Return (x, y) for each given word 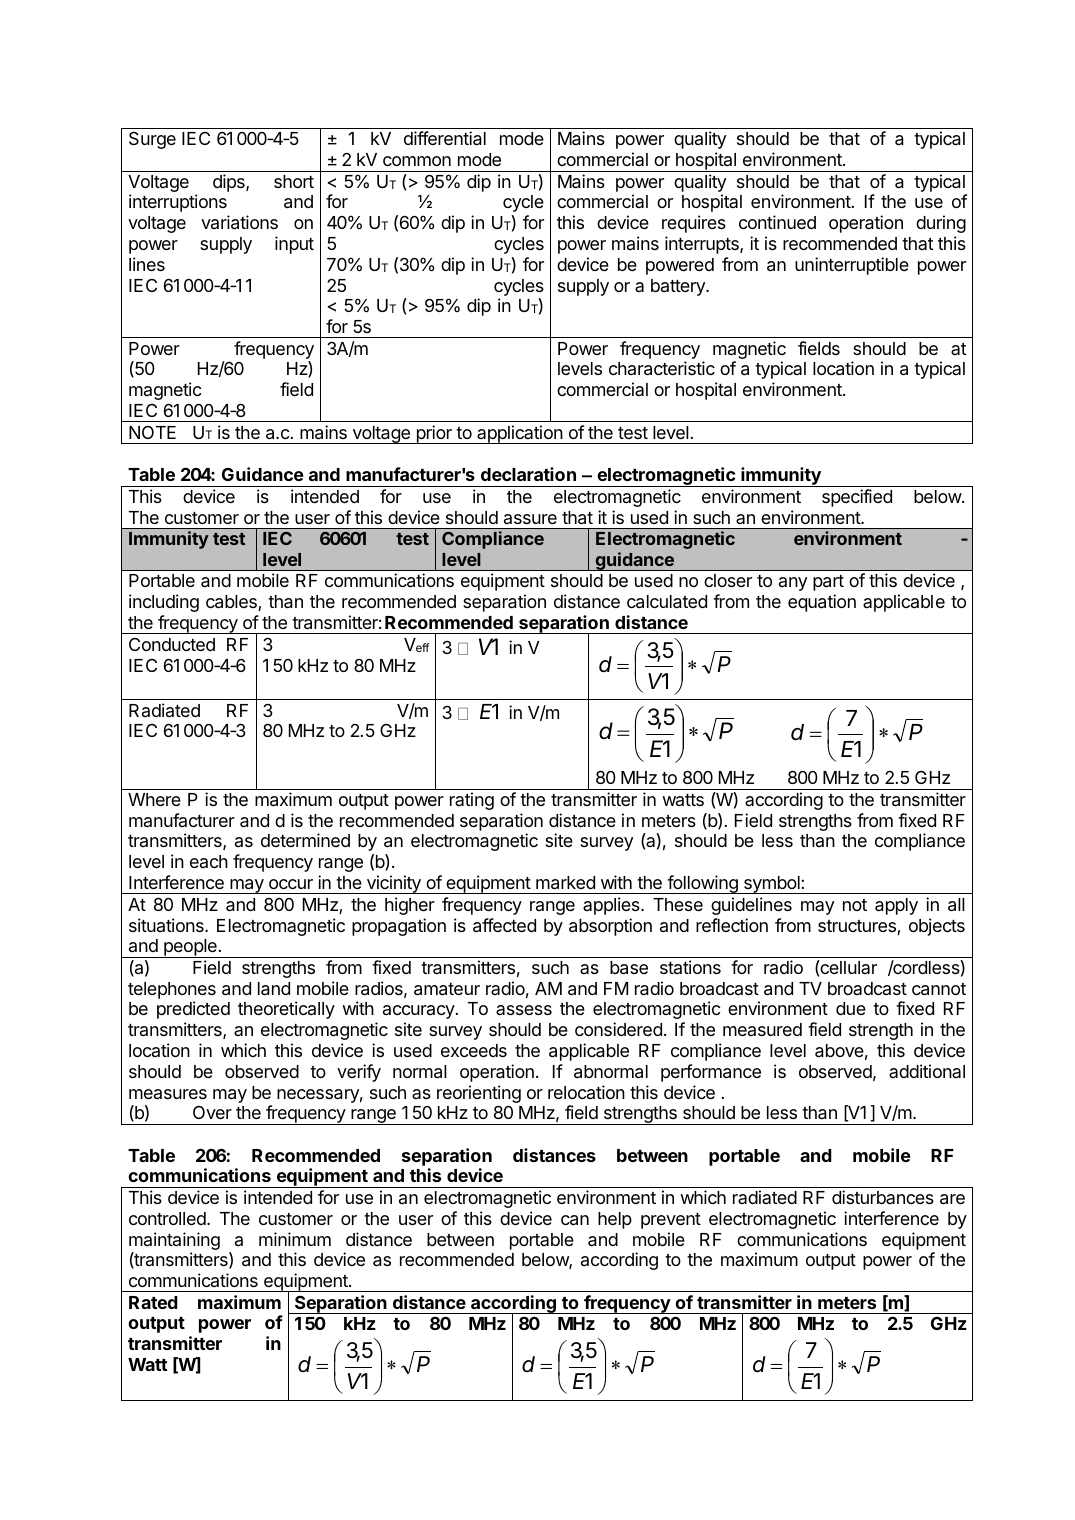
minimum (295, 1239)
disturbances (883, 1197)
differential (445, 138)
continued (777, 222)
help (615, 1220)
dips (230, 183)
